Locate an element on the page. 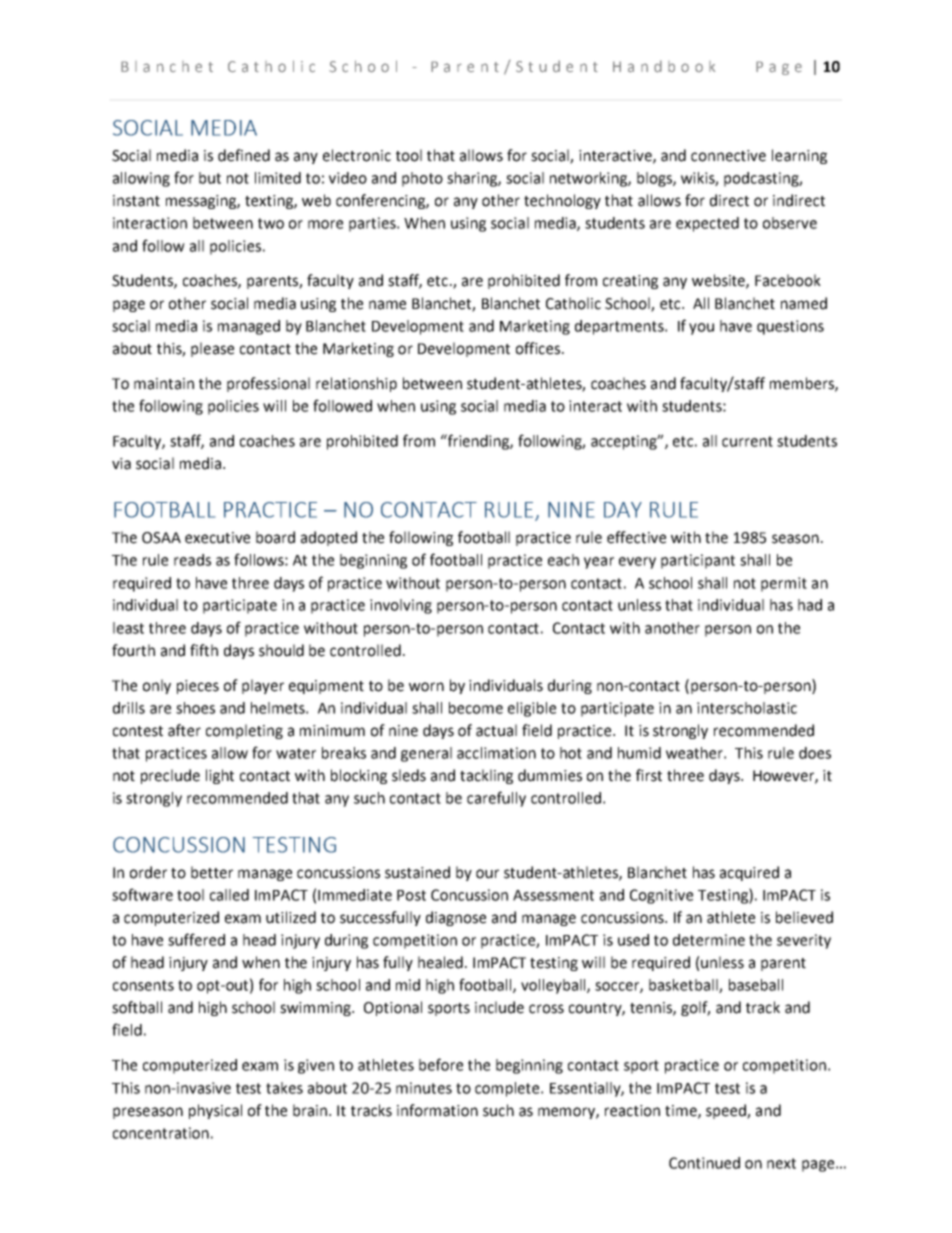 This page has height=1233, width=952. light is located at coordinates (220, 776).
